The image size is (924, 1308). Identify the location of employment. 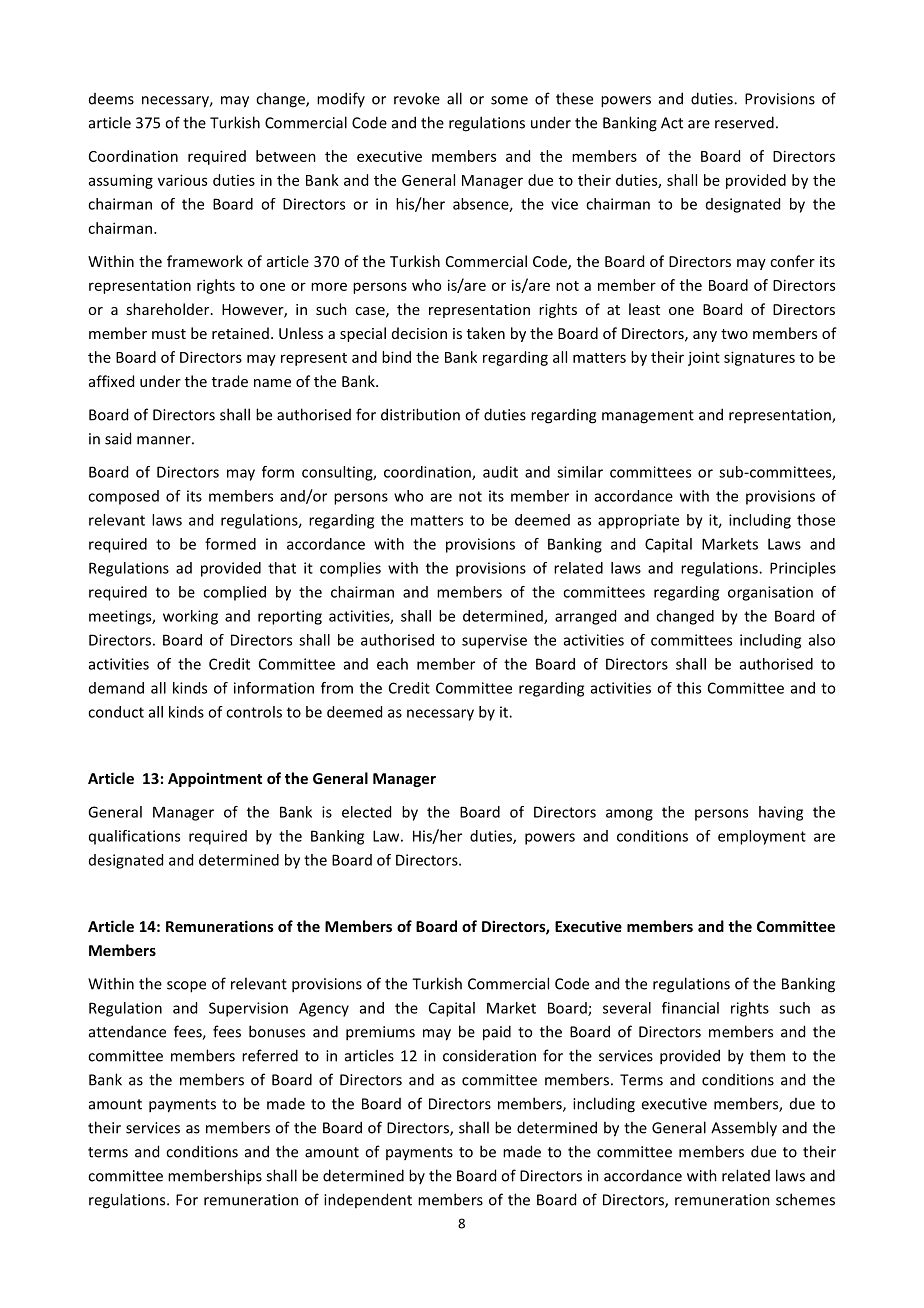
(762, 837).
